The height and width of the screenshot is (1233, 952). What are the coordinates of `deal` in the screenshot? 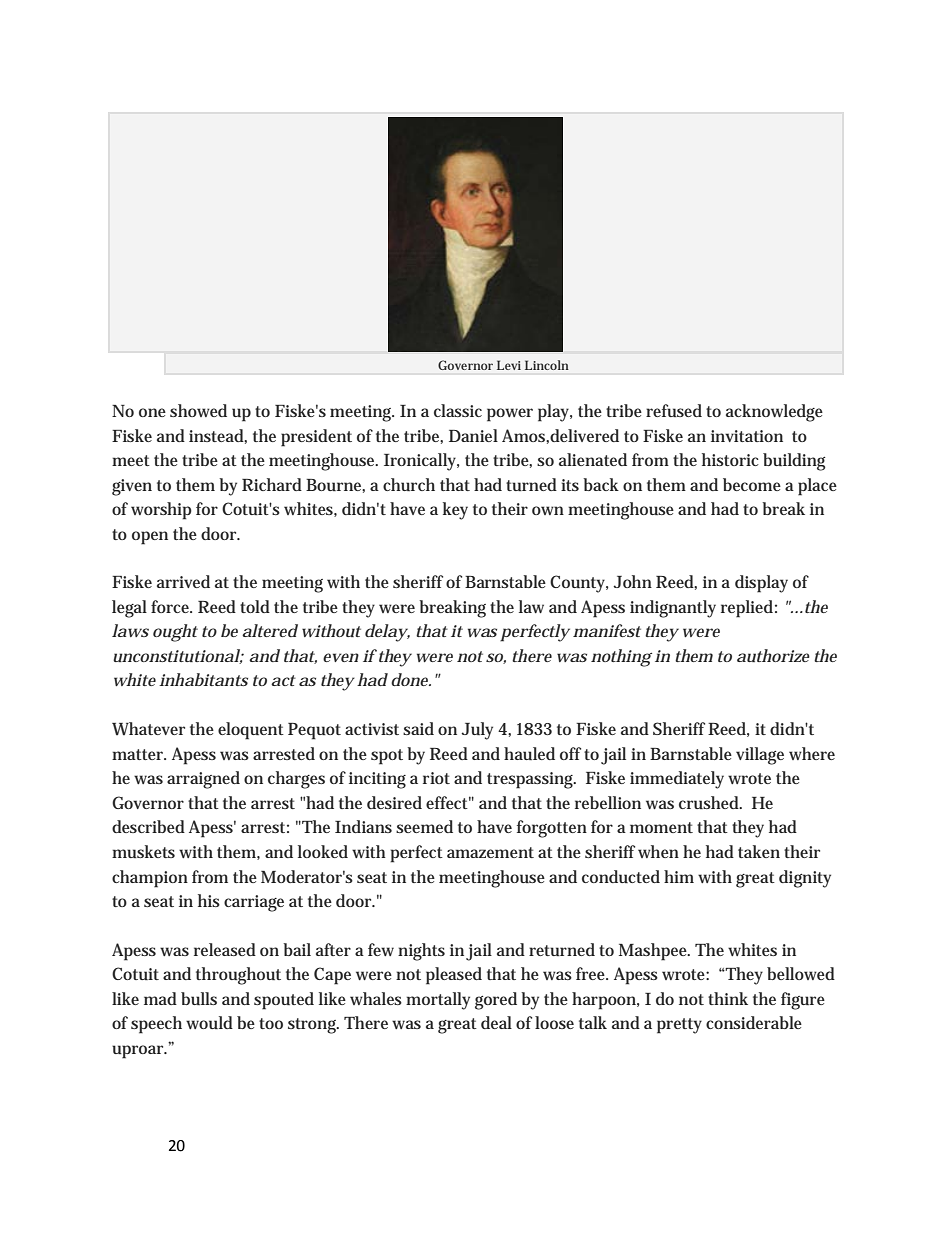 It's located at (496, 1022).
